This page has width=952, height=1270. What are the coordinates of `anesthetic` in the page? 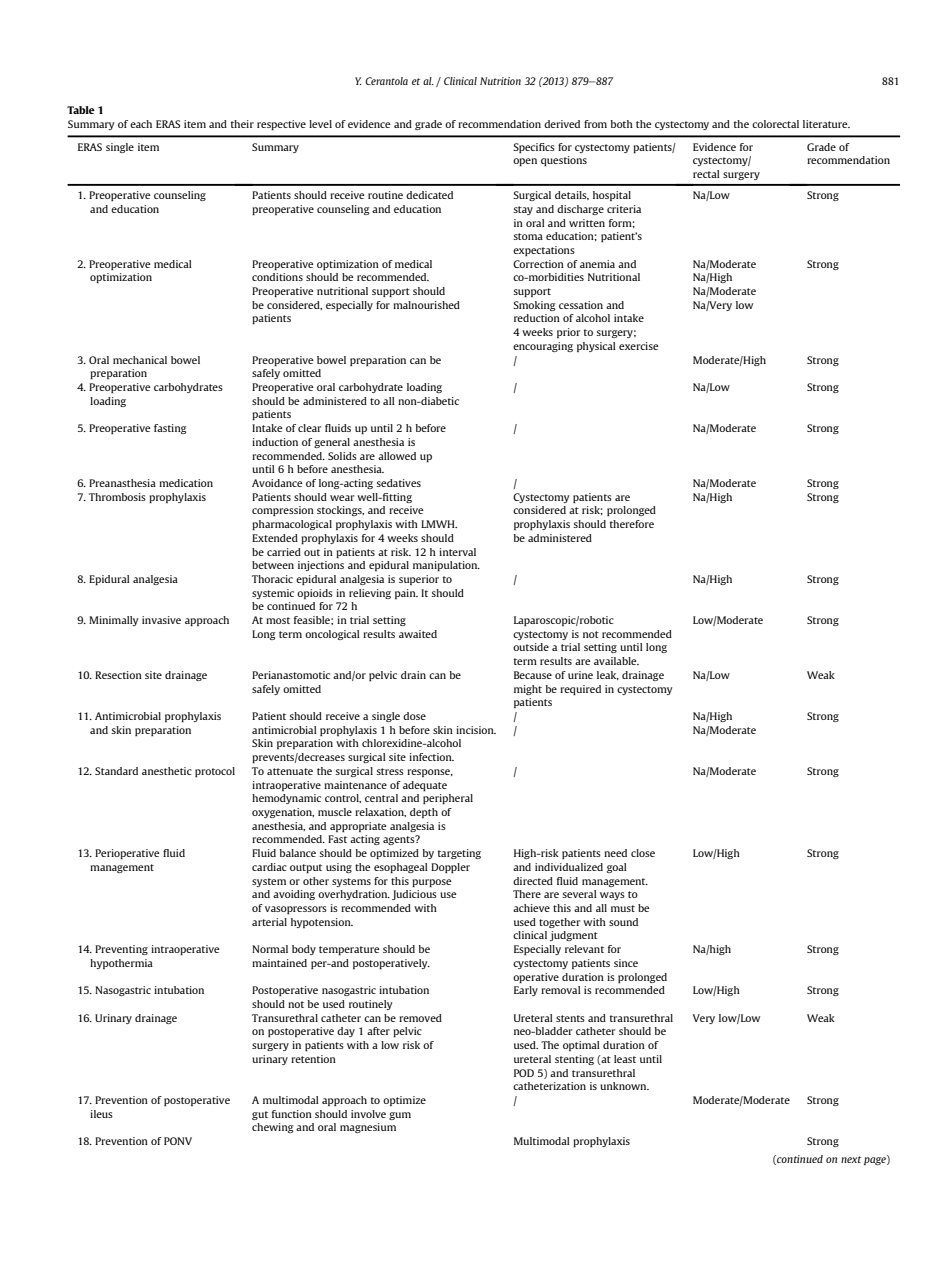 It's located at (167, 771).
